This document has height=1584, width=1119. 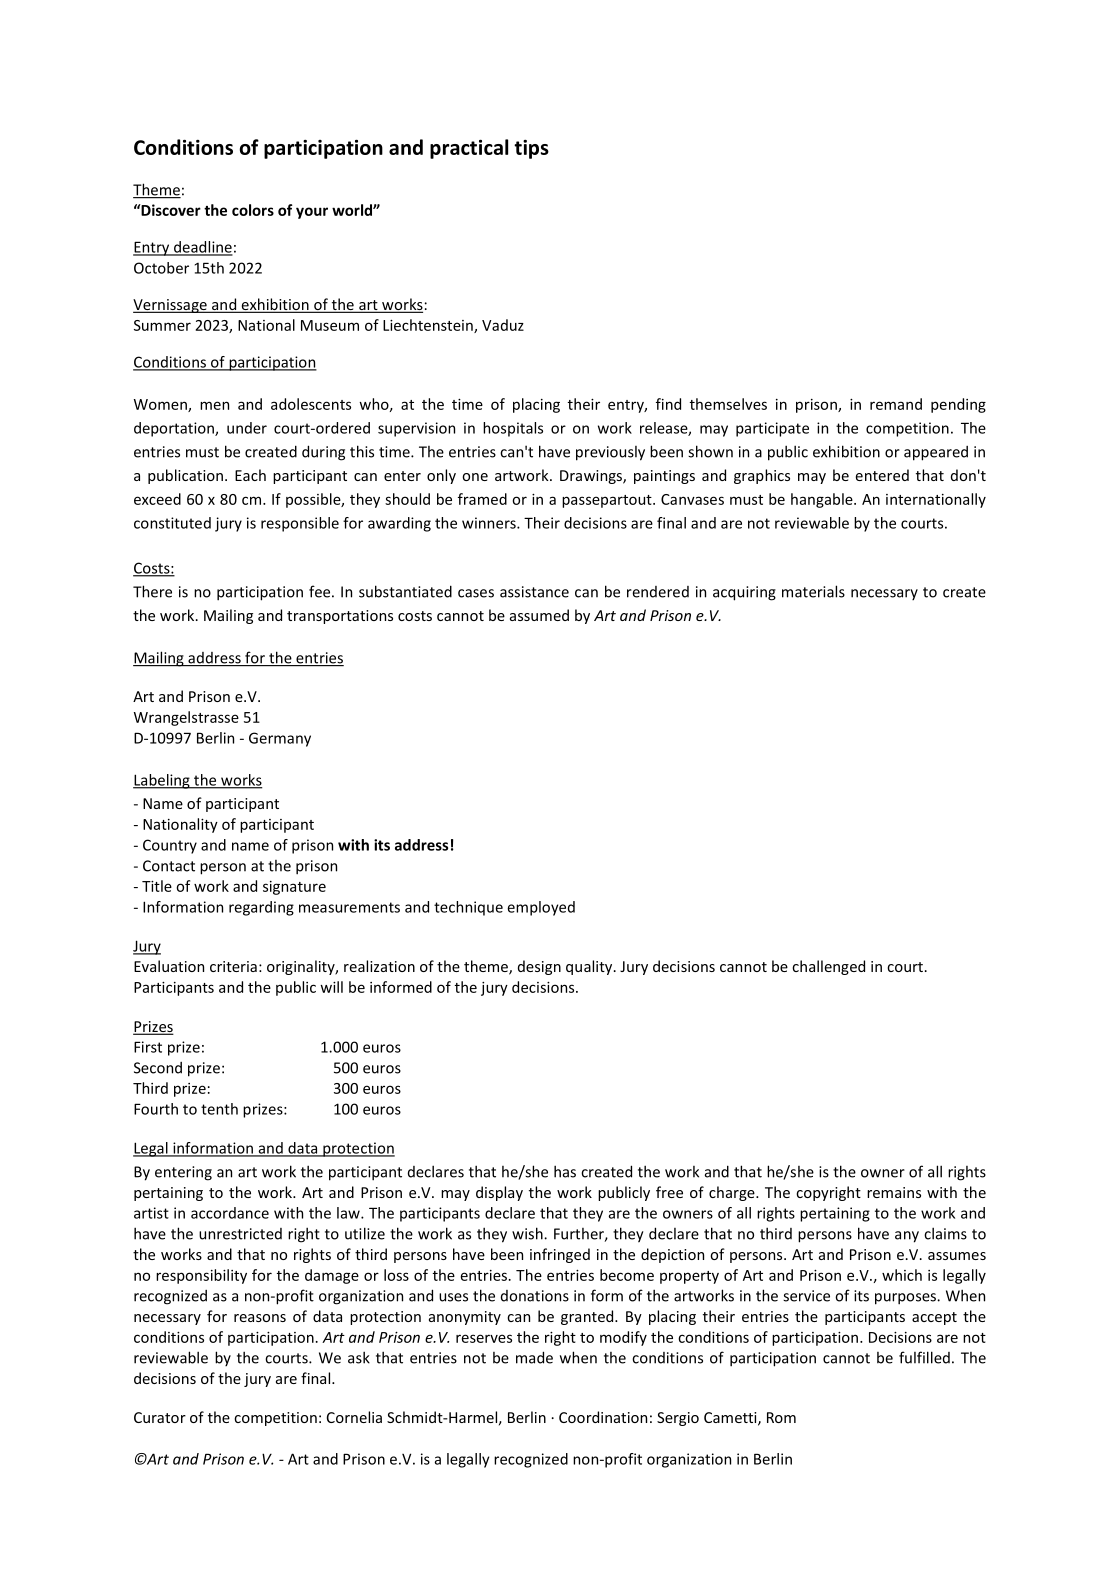 I want to click on remand, so click(x=896, y=404).
